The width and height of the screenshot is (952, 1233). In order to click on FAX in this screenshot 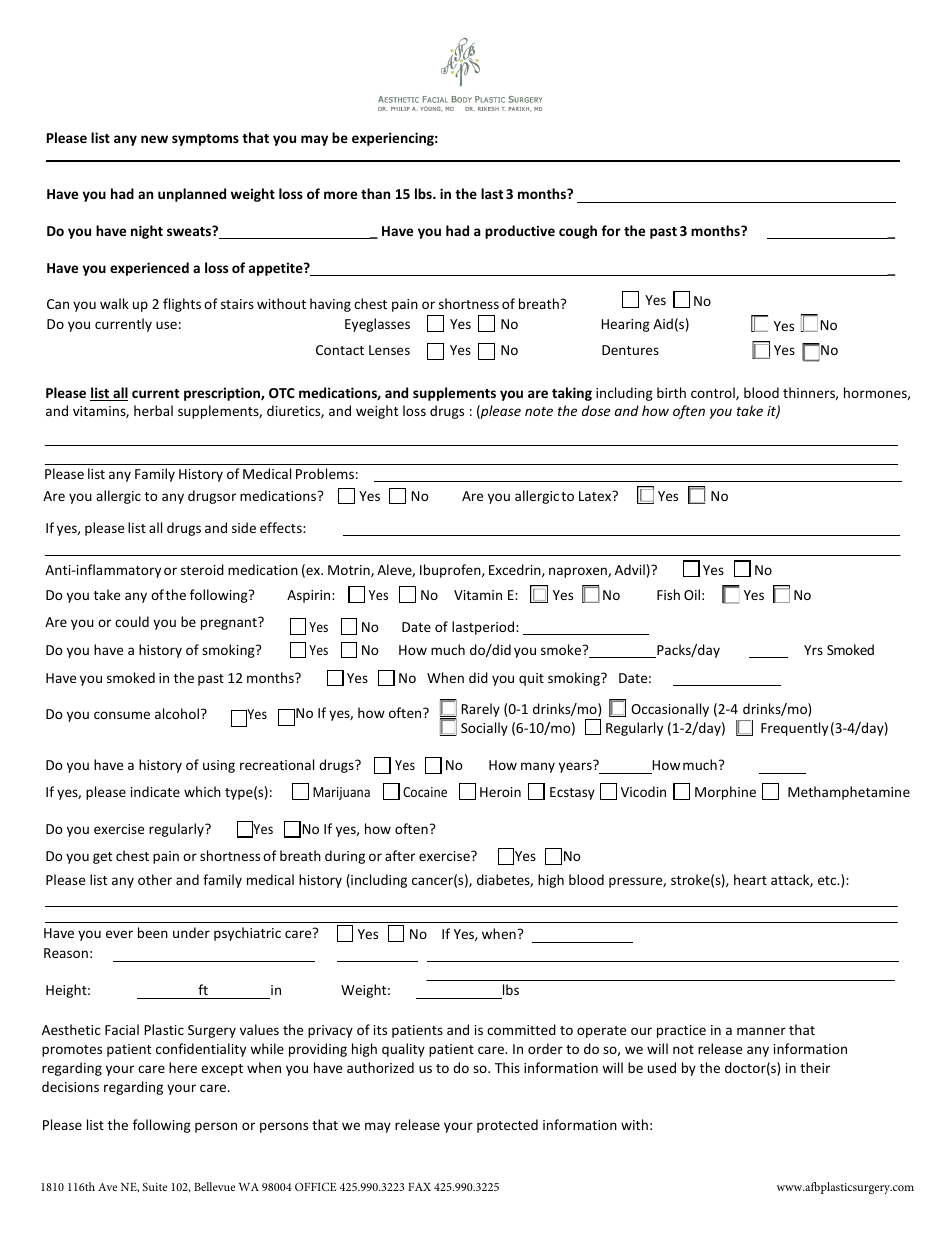, I will do `click(419, 1187)`.
